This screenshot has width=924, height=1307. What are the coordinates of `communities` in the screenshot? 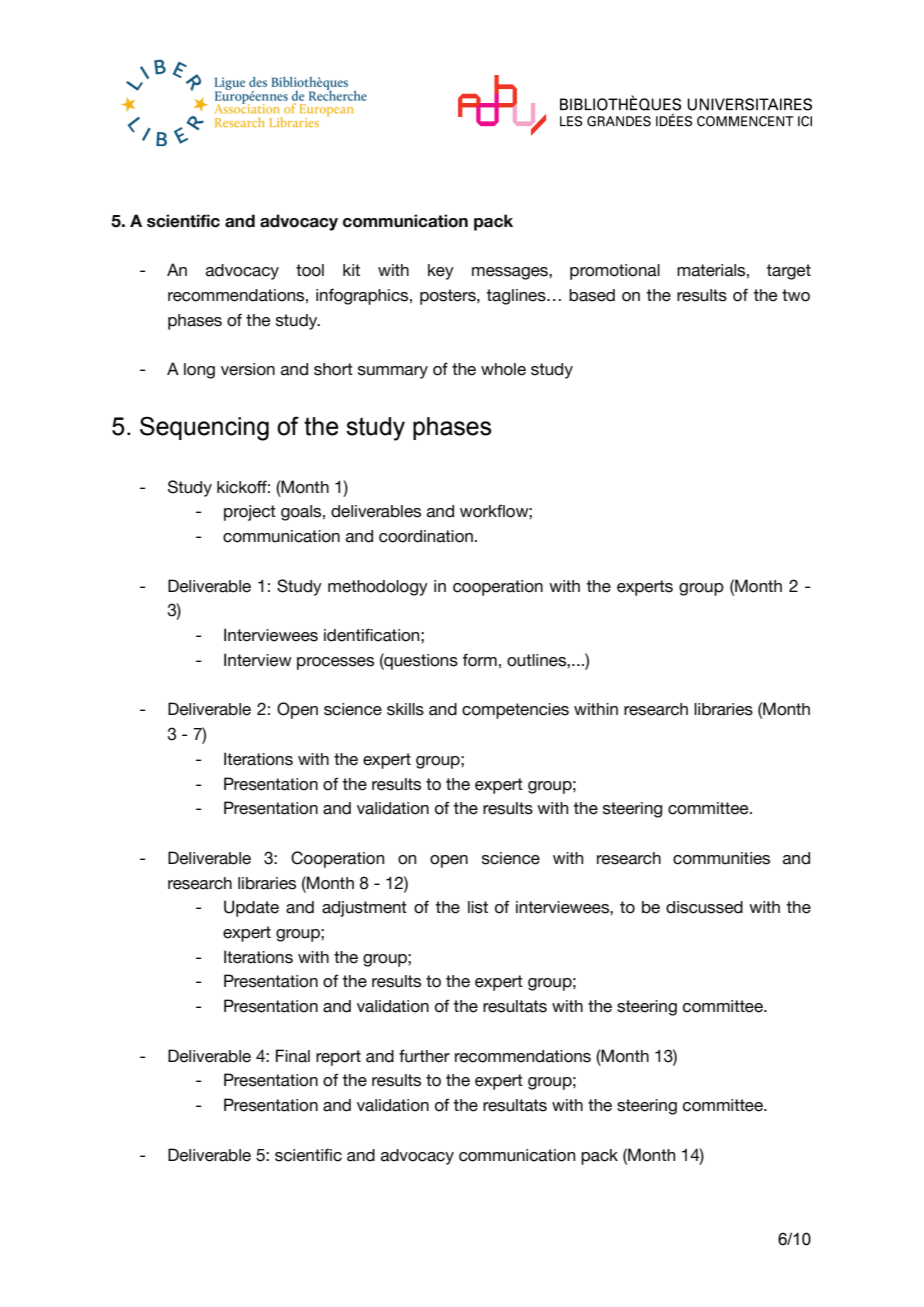 It's located at (721, 858).
